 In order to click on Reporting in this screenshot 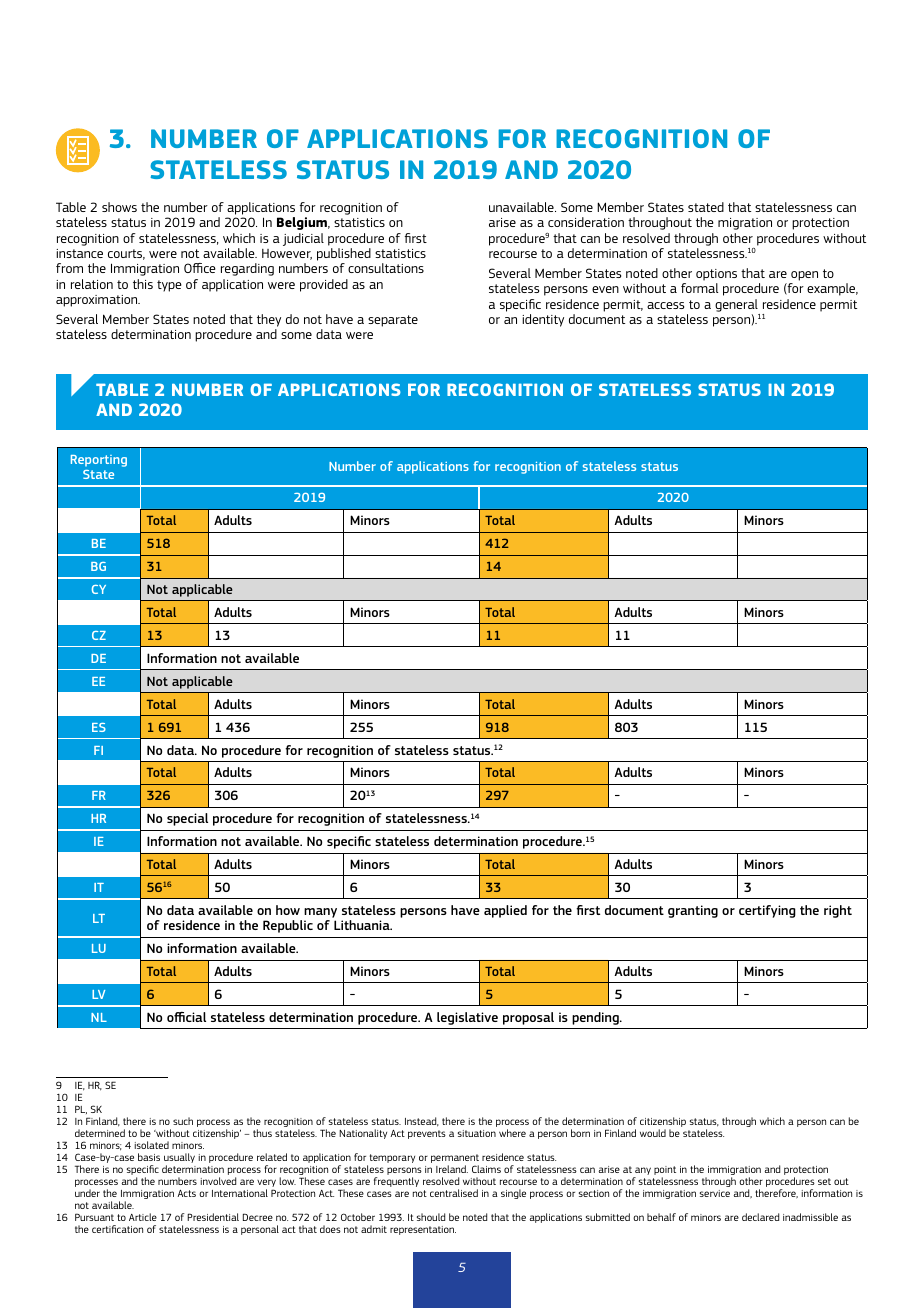, I will do `click(99, 461)`.
